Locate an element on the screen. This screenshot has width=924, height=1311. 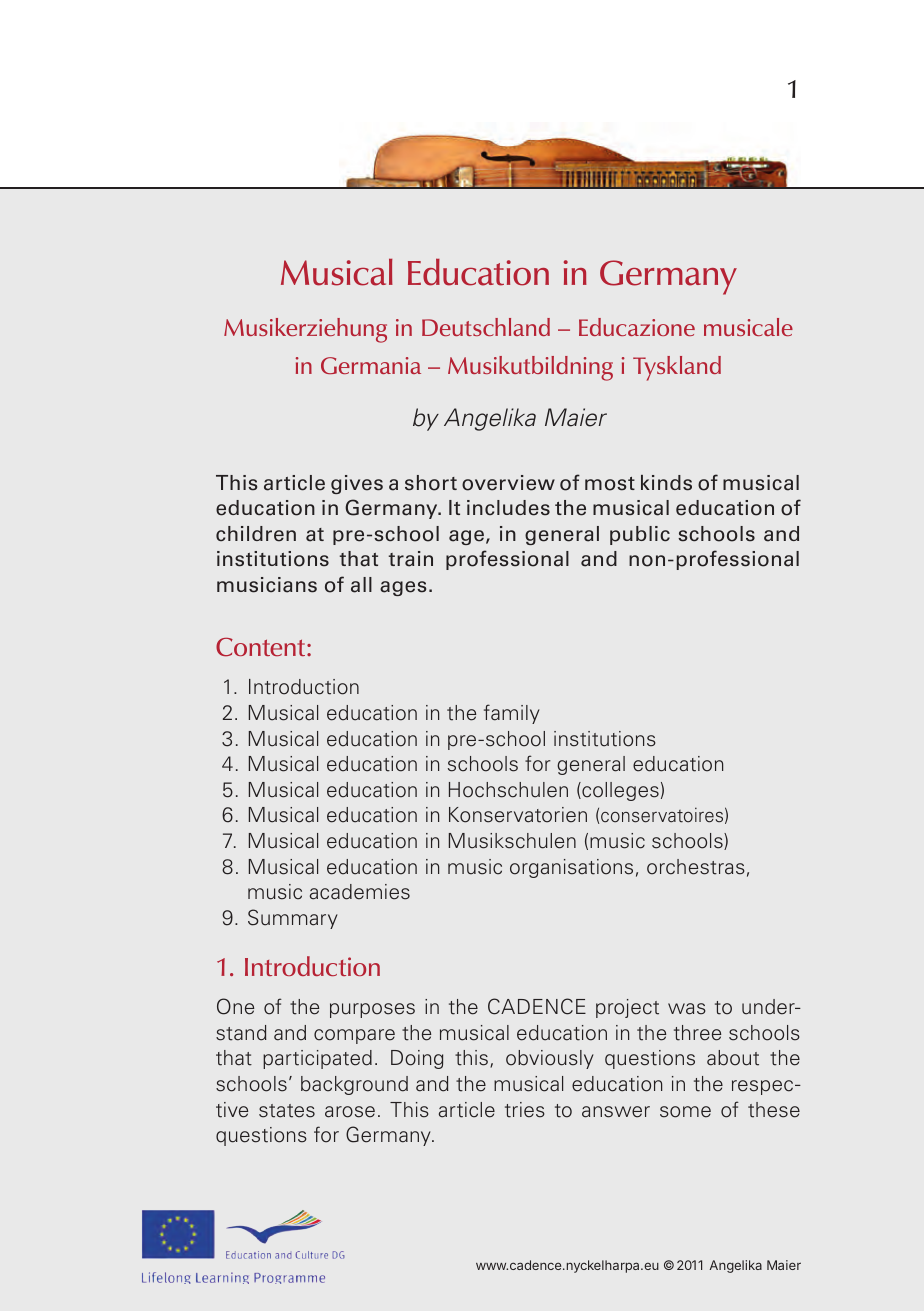
Deutschland is located at coordinates (486, 327).
